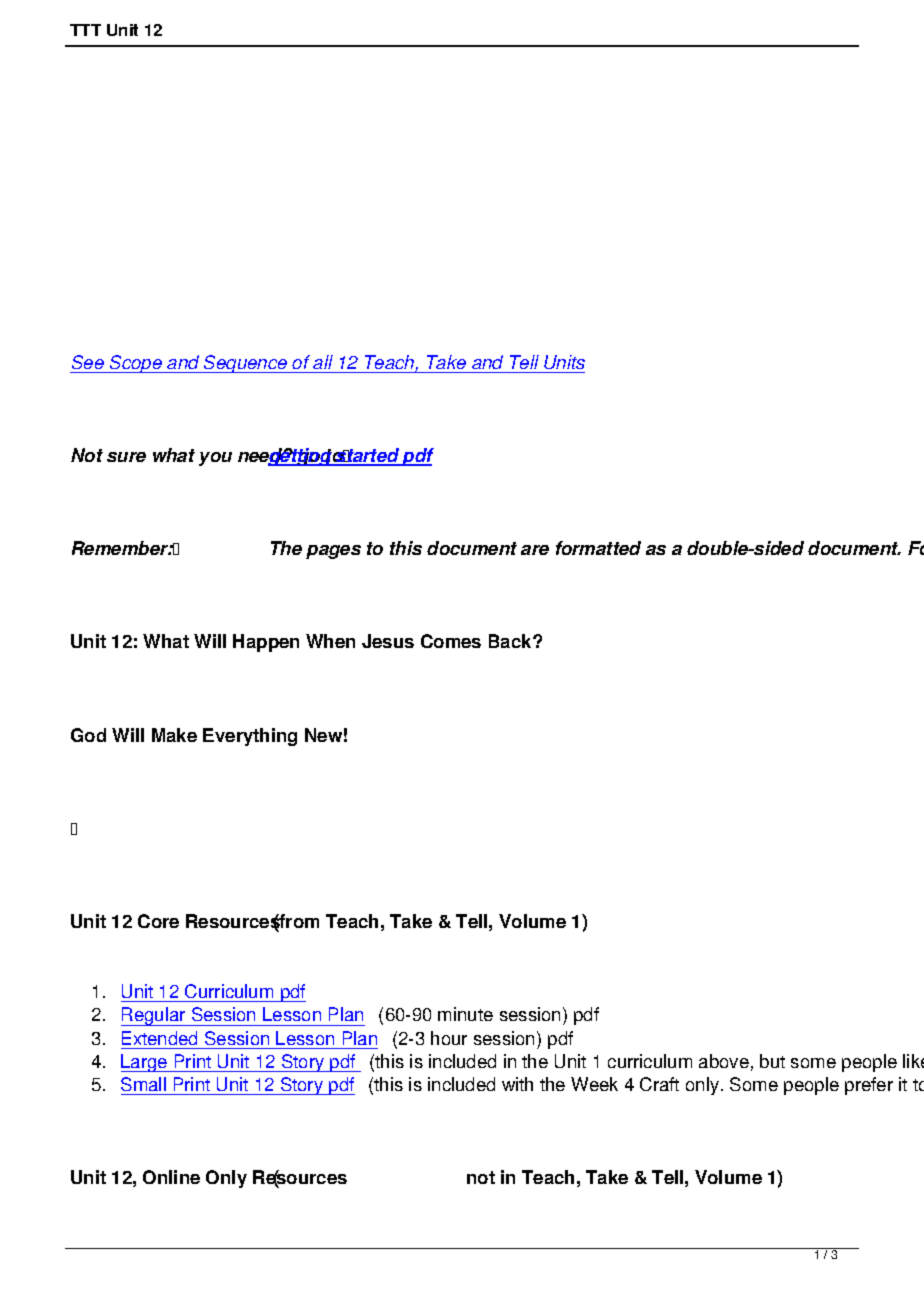  I want to click on Scope, so click(136, 364).
